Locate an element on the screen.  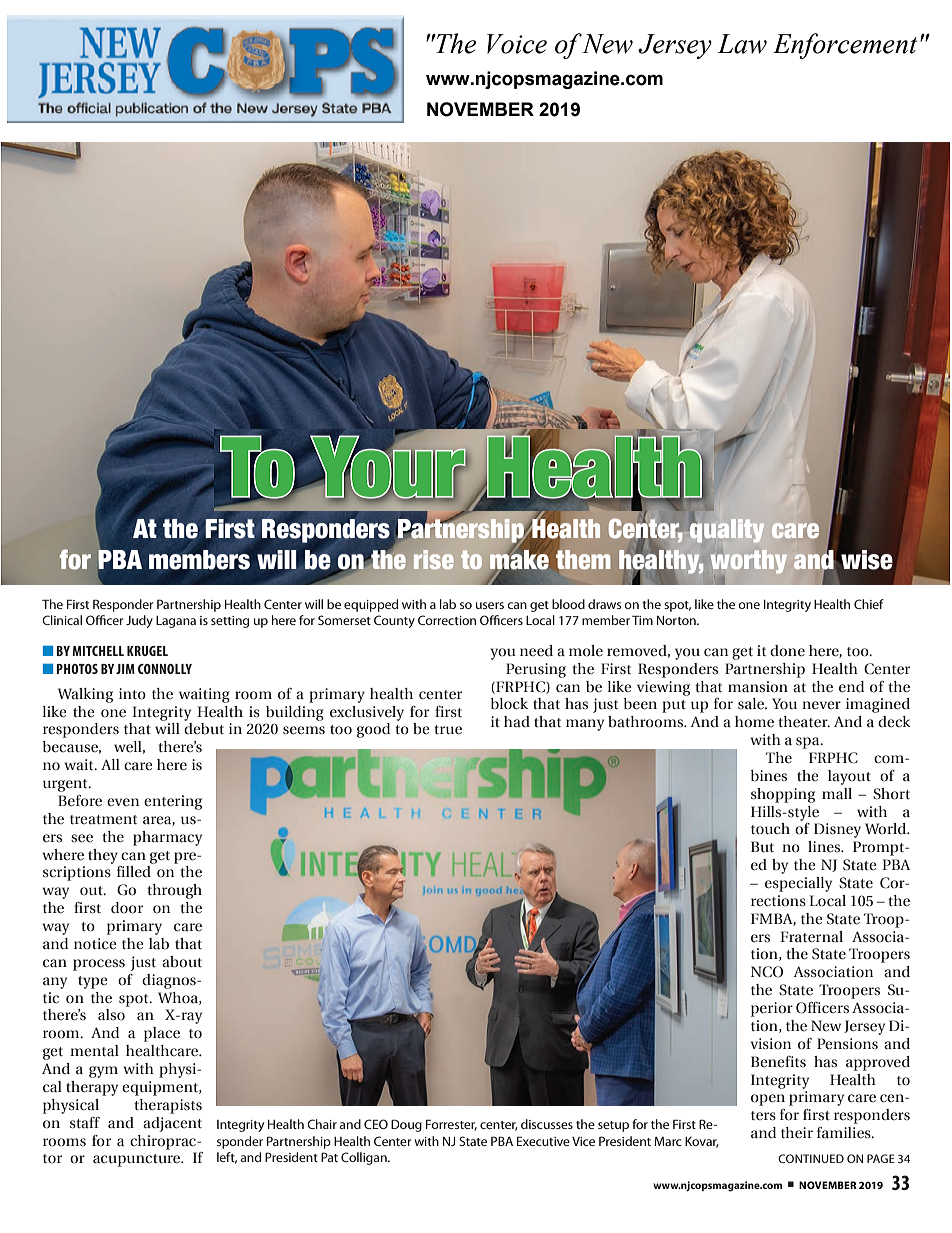
Law is located at coordinates (742, 44).
